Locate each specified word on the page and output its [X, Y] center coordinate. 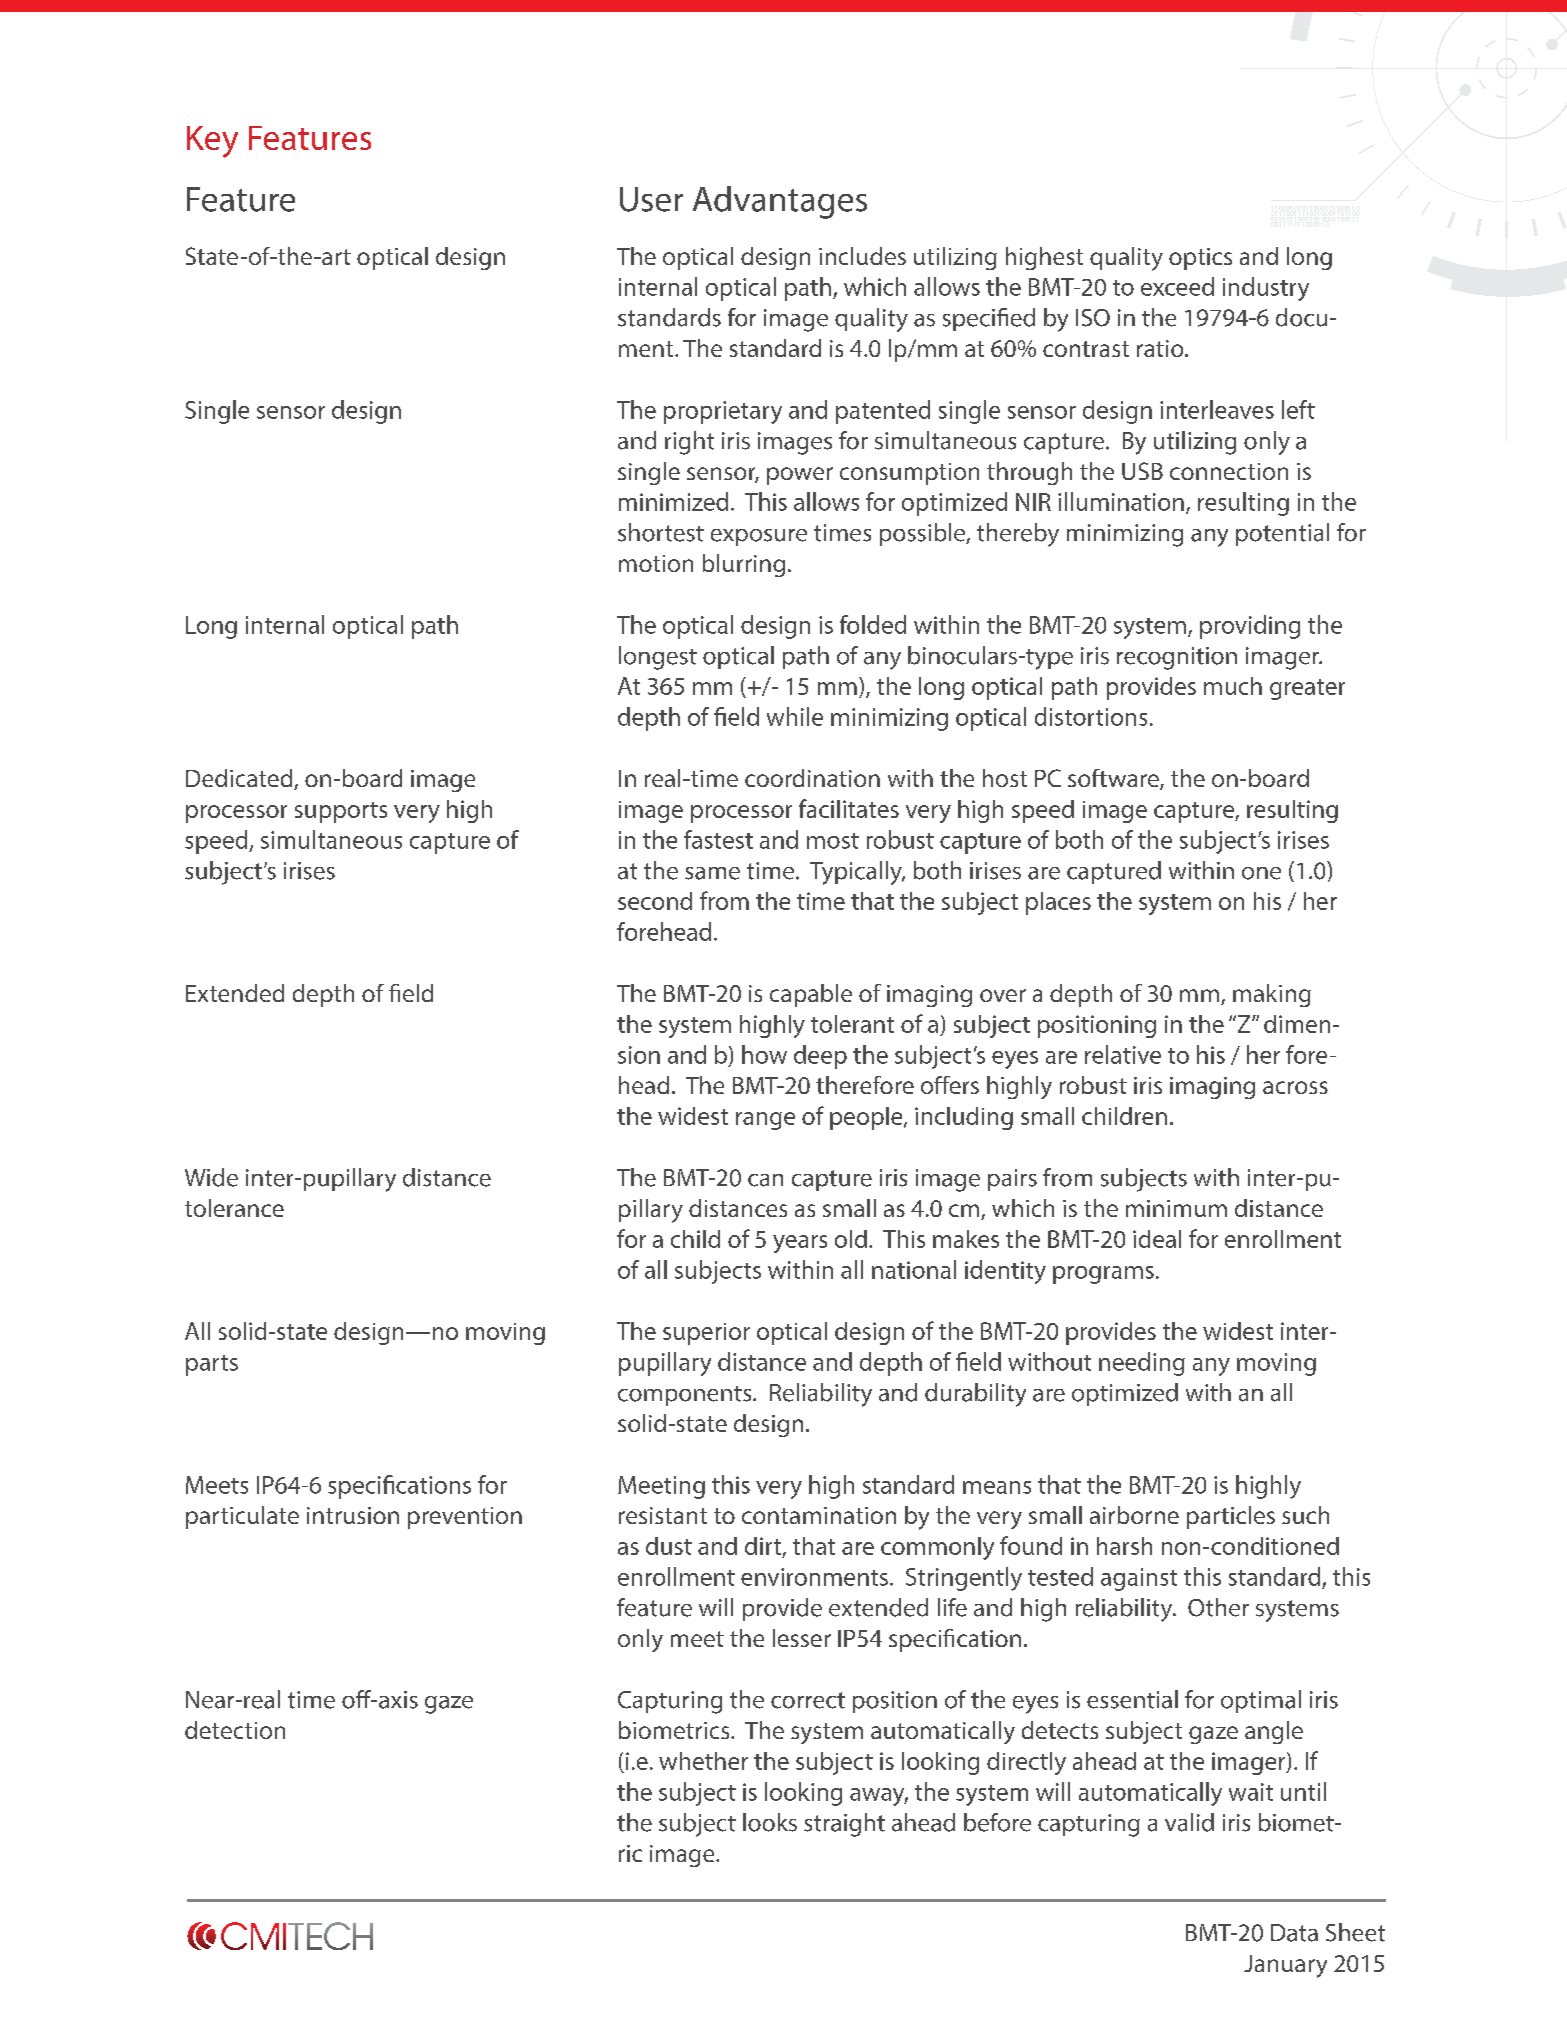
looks [770, 1822]
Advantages [780, 202]
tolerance [234, 1208]
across [1295, 1087]
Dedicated [240, 779]
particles [1231, 1517]
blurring [744, 565]
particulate [242, 1517]
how [764, 1054]
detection [235, 1730]
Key [212, 142]
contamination [819, 1515]
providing [1250, 627]
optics [1200, 259]
